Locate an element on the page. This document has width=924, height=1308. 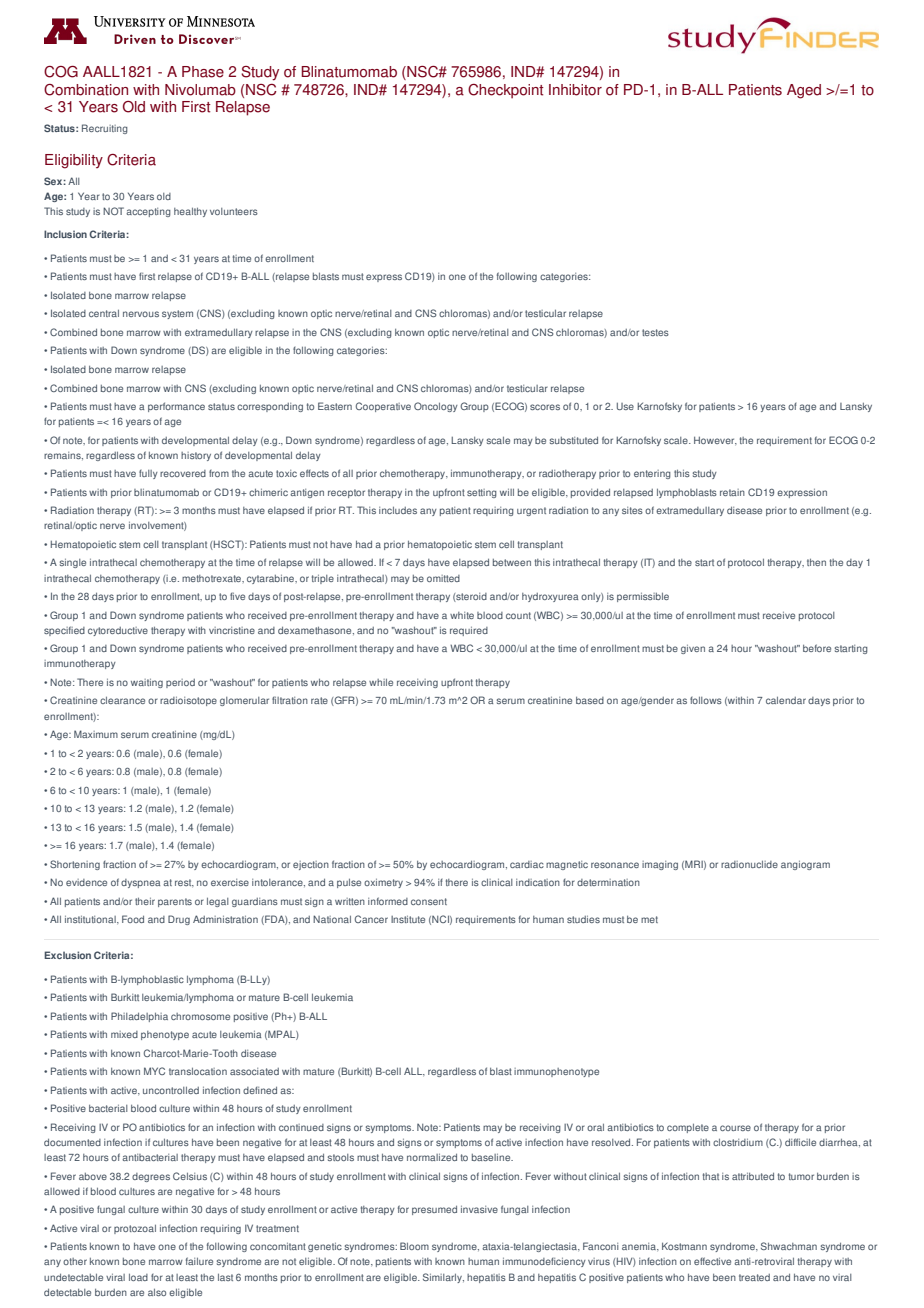
Philadelphia is located at coordinates (139, 1017).
